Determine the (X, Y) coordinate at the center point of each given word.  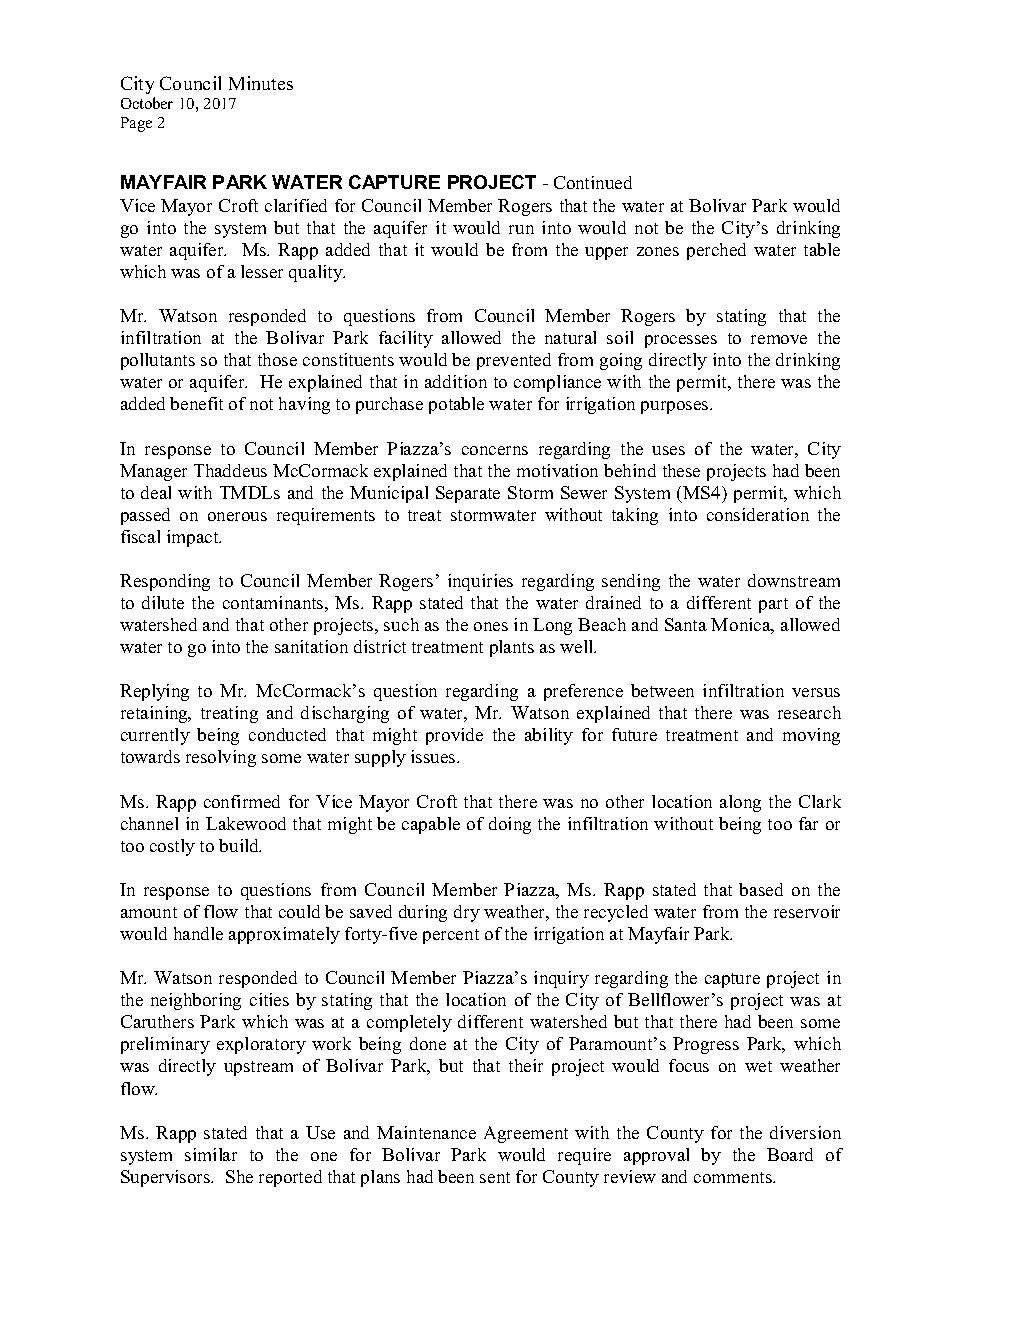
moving (811, 736)
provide (454, 736)
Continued (593, 182)
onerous (237, 516)
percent (451, 936)
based (761, 889)
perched (716, 251)
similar (211, 1154)
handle (198, 933)
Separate (468, 494)
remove (779, 339)
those (277, 359)
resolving (221, 758)
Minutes (261, 83)
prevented (514, 361)
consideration (758, 514)
